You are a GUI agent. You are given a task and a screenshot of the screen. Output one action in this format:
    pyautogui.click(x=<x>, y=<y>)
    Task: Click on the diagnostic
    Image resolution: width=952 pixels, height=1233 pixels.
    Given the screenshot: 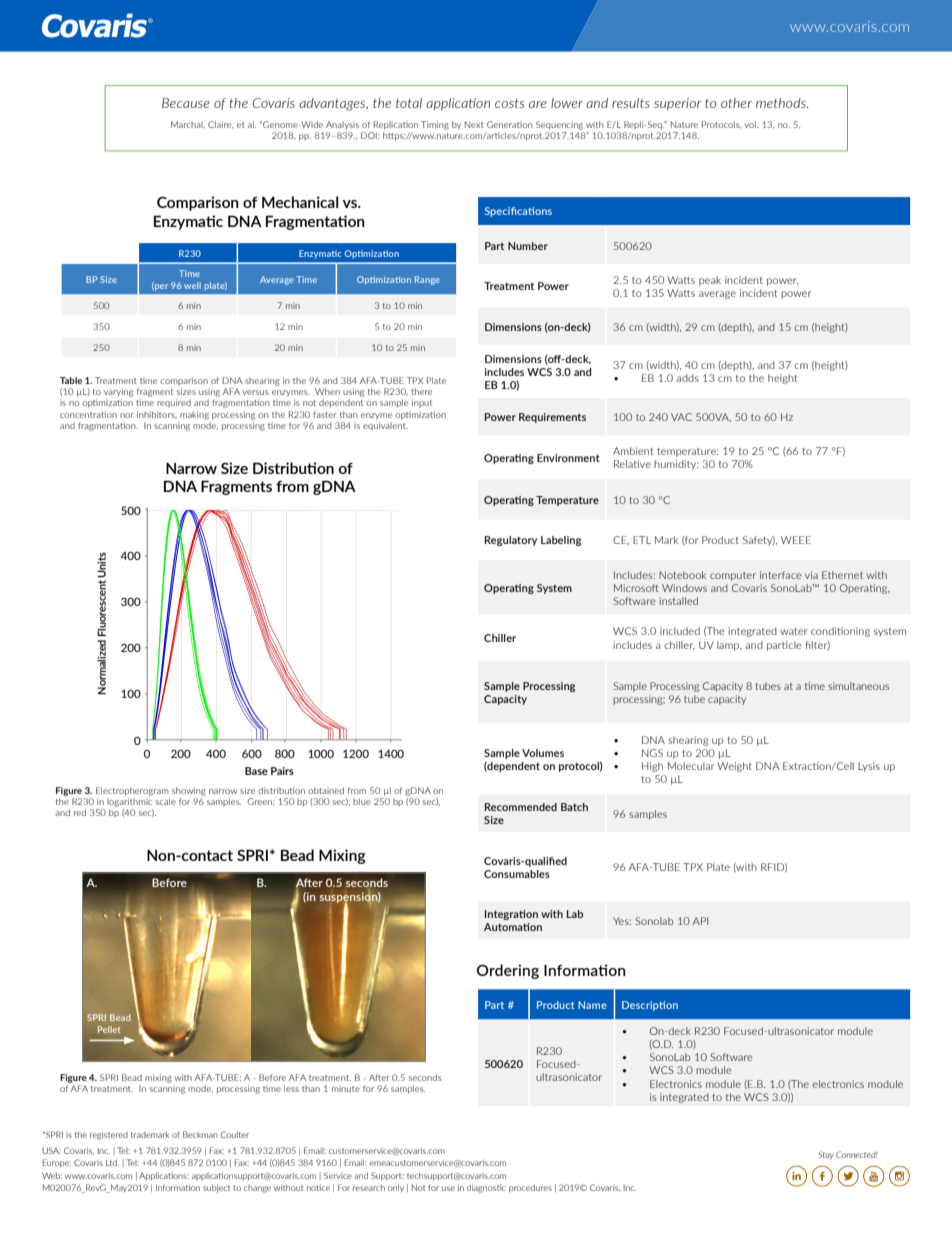 What is the action you would take?
    pyautogui.click(x=486, y=1188)
